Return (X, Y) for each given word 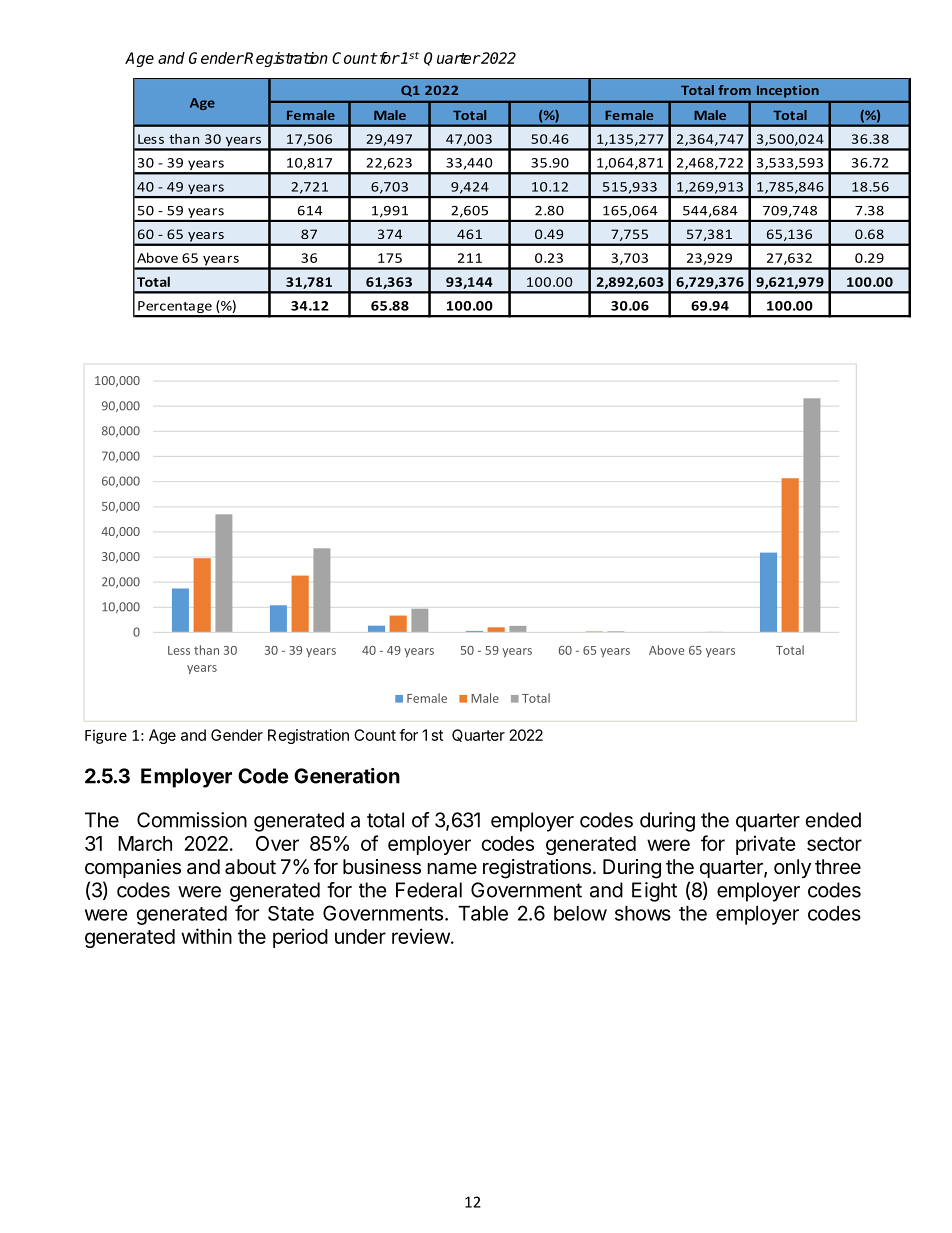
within (206, 936)
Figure (106, 737)
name (452, 869)
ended (833, 820)
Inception (788, 91)
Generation (347, 776)
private (766, 845)
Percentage (175, 308)
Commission (192, 820)
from (734, 90)
